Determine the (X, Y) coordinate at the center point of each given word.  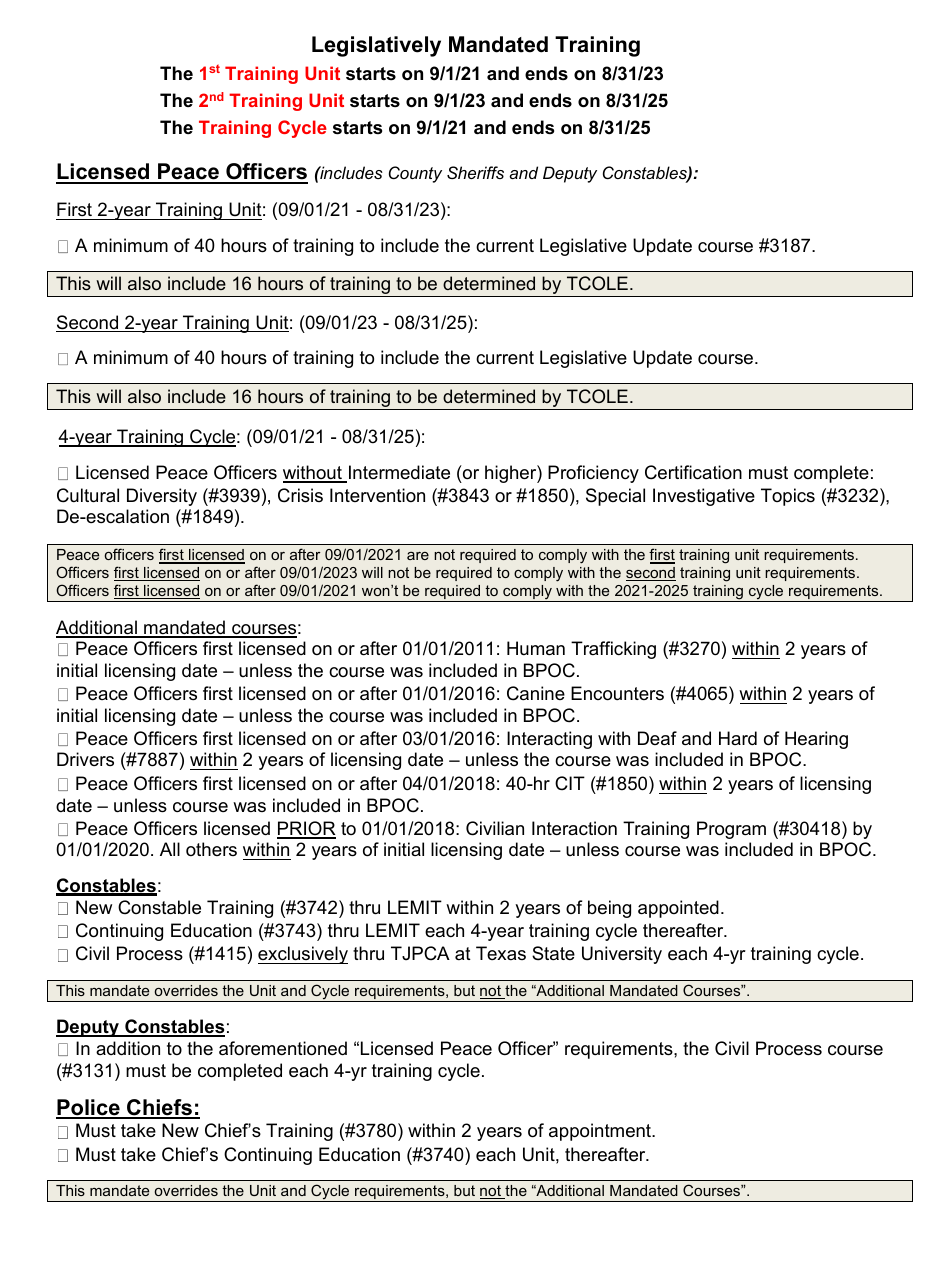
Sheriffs (475, 172)
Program (731, 830)
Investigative (704, 497)
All (170, 849)
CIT (570, 783)
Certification (693, 472)
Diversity (162, 497)
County (415, 174)
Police (89, 1108)
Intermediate (399, 472)
